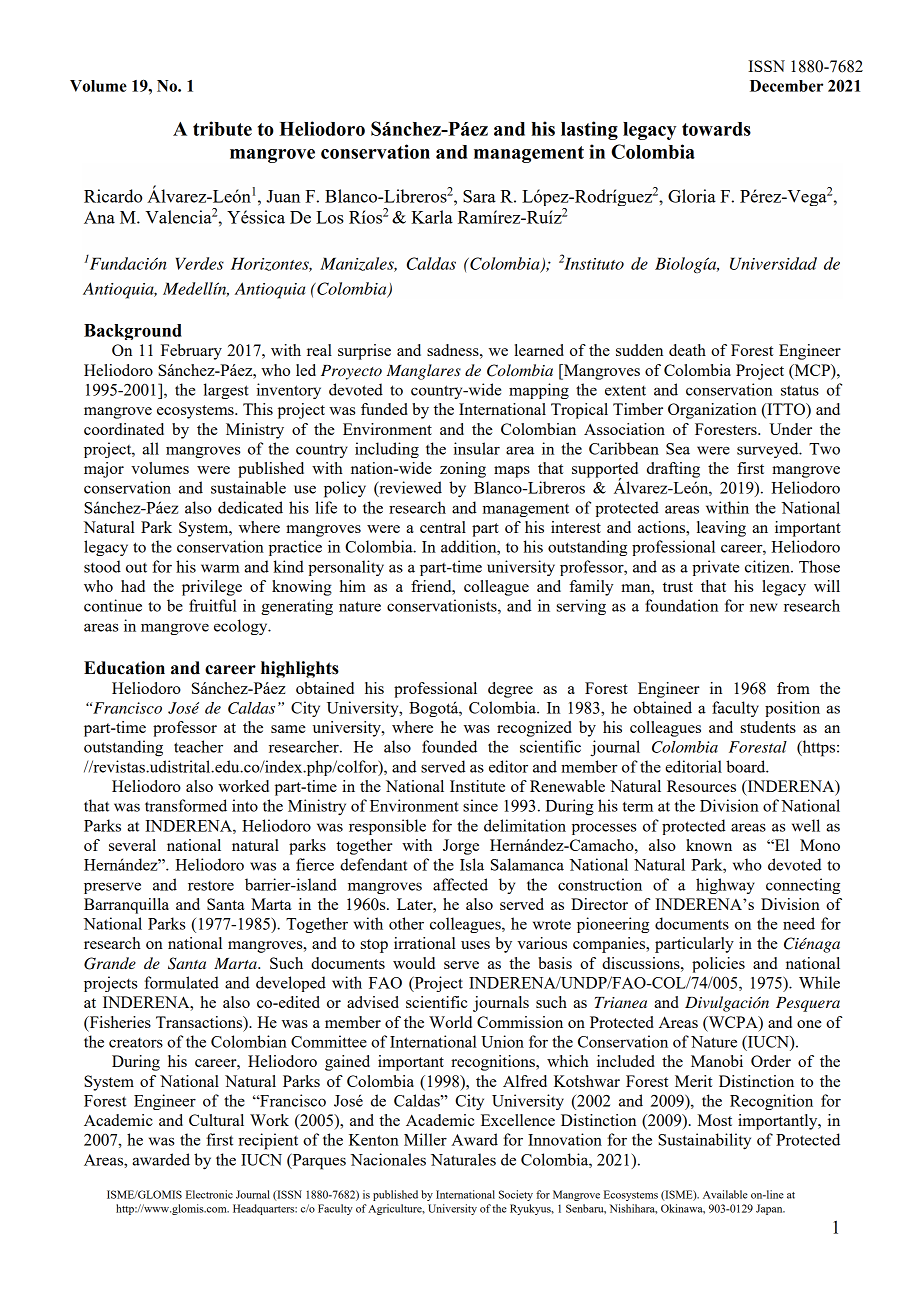 This page has height=1308, width=924. Describe the element at coordinates (793, 688) in the page. I see `from` at that location.
